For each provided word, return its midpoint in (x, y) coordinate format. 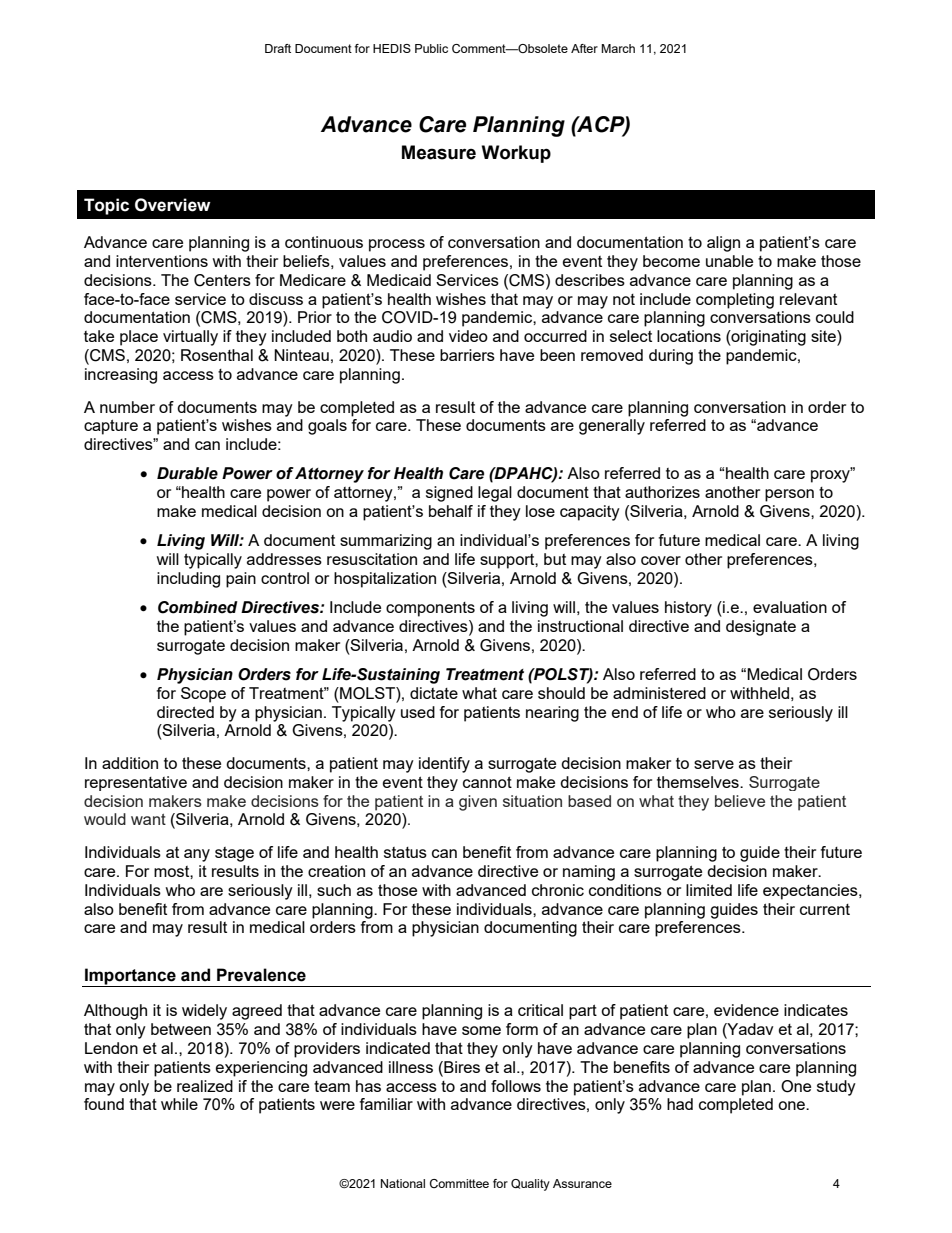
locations (689, 336)
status (405, 852)
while (179, 1104)
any (197, 855)
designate (761, 628)
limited (709, 890)
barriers (467, 355)
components (430, 609)
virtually (190, 338)
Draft (278, 48)
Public (431, 48)
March (618, 48)
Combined (198, 607)
